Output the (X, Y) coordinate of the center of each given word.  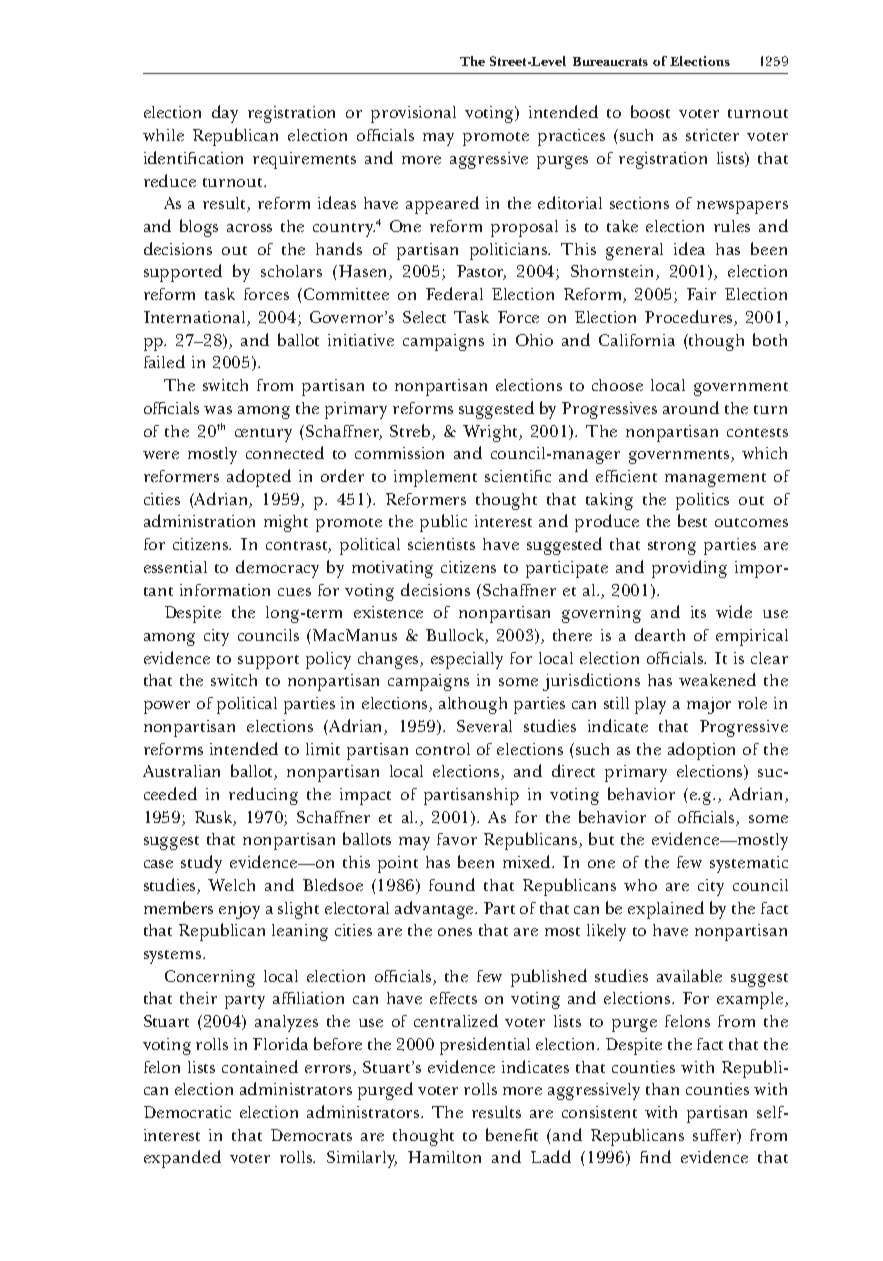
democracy (277, 569)
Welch (231, 885)
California (637, 340)
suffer (716, 1136)
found (452, 884)
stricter (712, 135)
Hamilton (444, 1157)
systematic (749, 864)
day (225, 114)
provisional (413, 114)
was (218, 410)
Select (424, 317)
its (698, 612)
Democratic (187, 1112)
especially (467, 660)
